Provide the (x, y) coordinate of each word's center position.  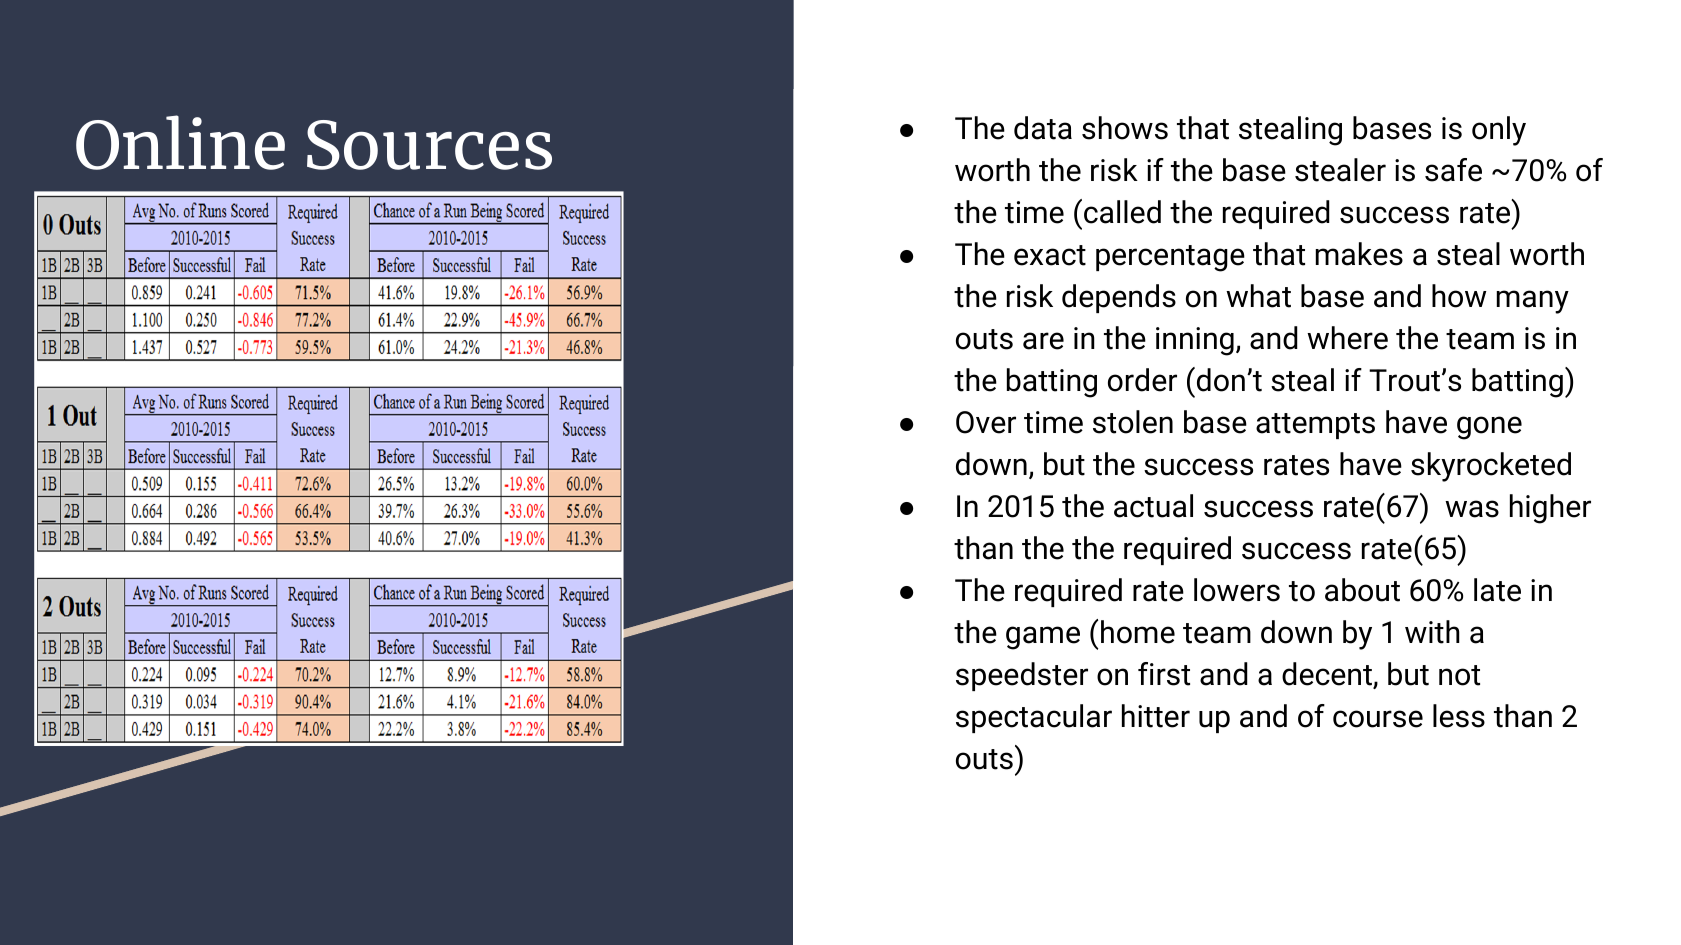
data (1043, 128)
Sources (429, 145)
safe (1453, 170)
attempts (1315, 426)
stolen (1133, 422)
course (1378, 719)
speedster (1022, 676)
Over (986, 422)
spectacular (1034, 718)
